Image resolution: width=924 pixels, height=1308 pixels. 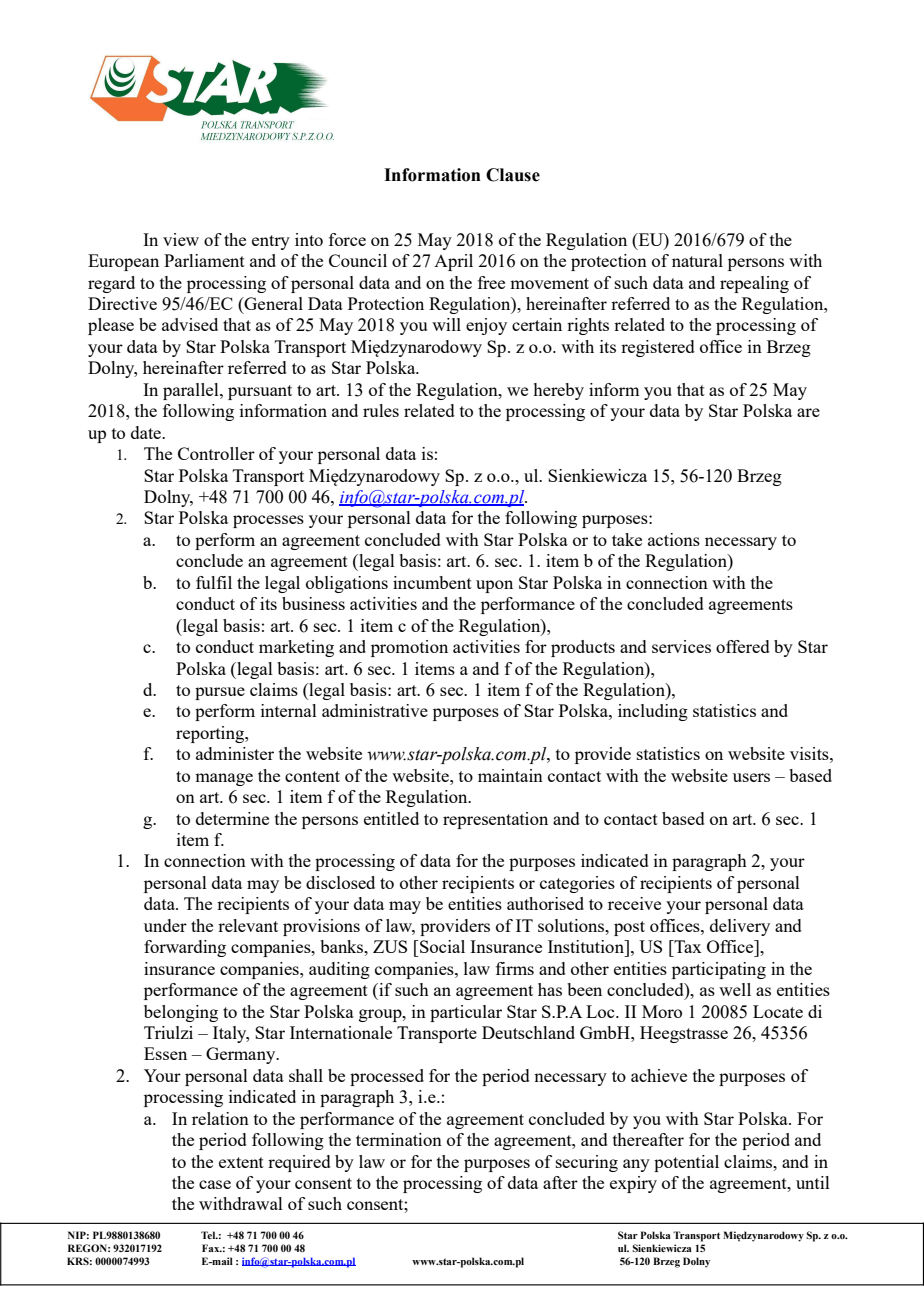 What do you see at coordinates (209, 1235) in the screenshot?
I see `Tel` at bounding box center [209, 1235].
